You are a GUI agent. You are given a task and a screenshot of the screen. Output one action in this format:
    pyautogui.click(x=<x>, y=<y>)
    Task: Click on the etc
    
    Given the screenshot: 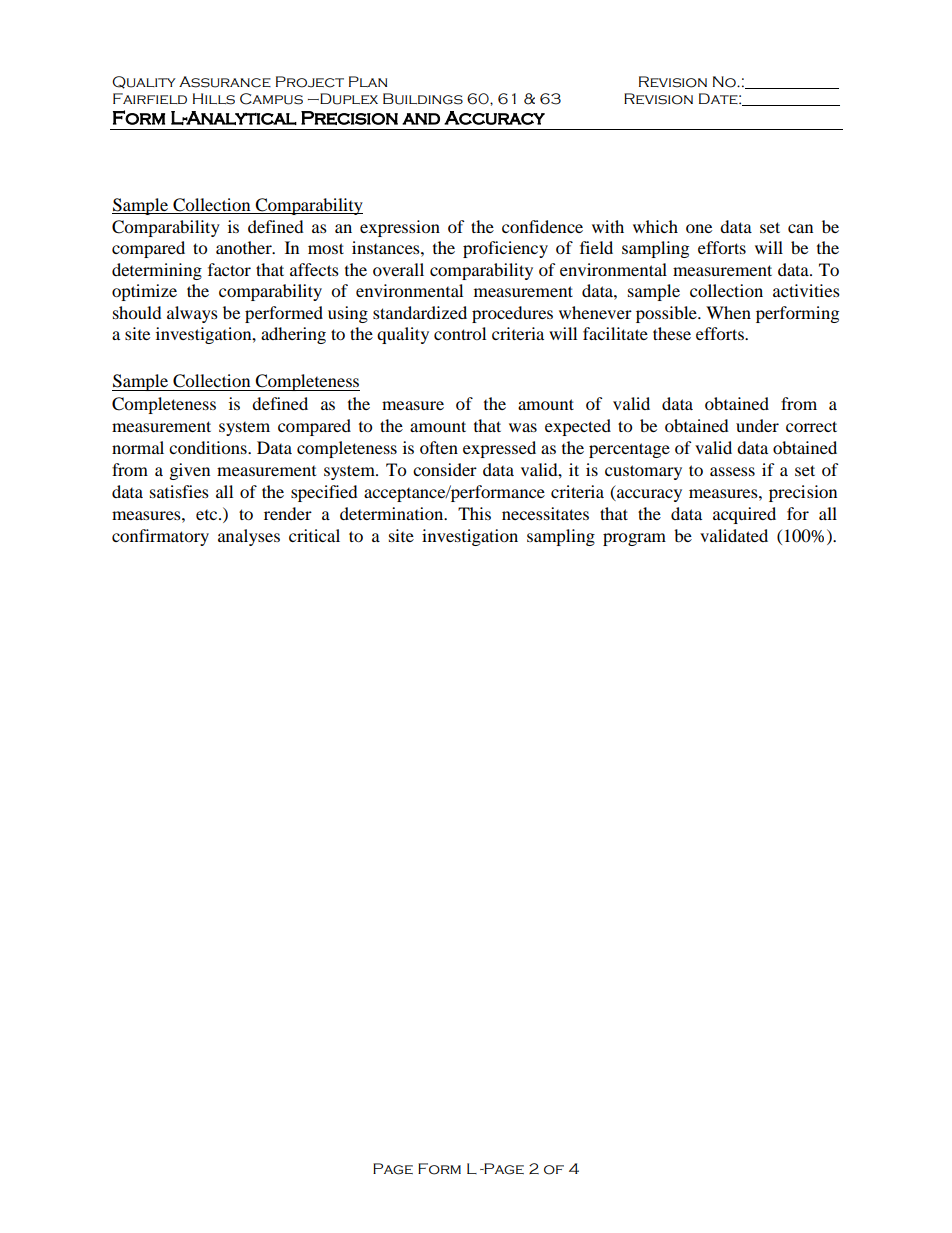 What is the action you would take?
    pyautogui.click(x=208, y=515)
